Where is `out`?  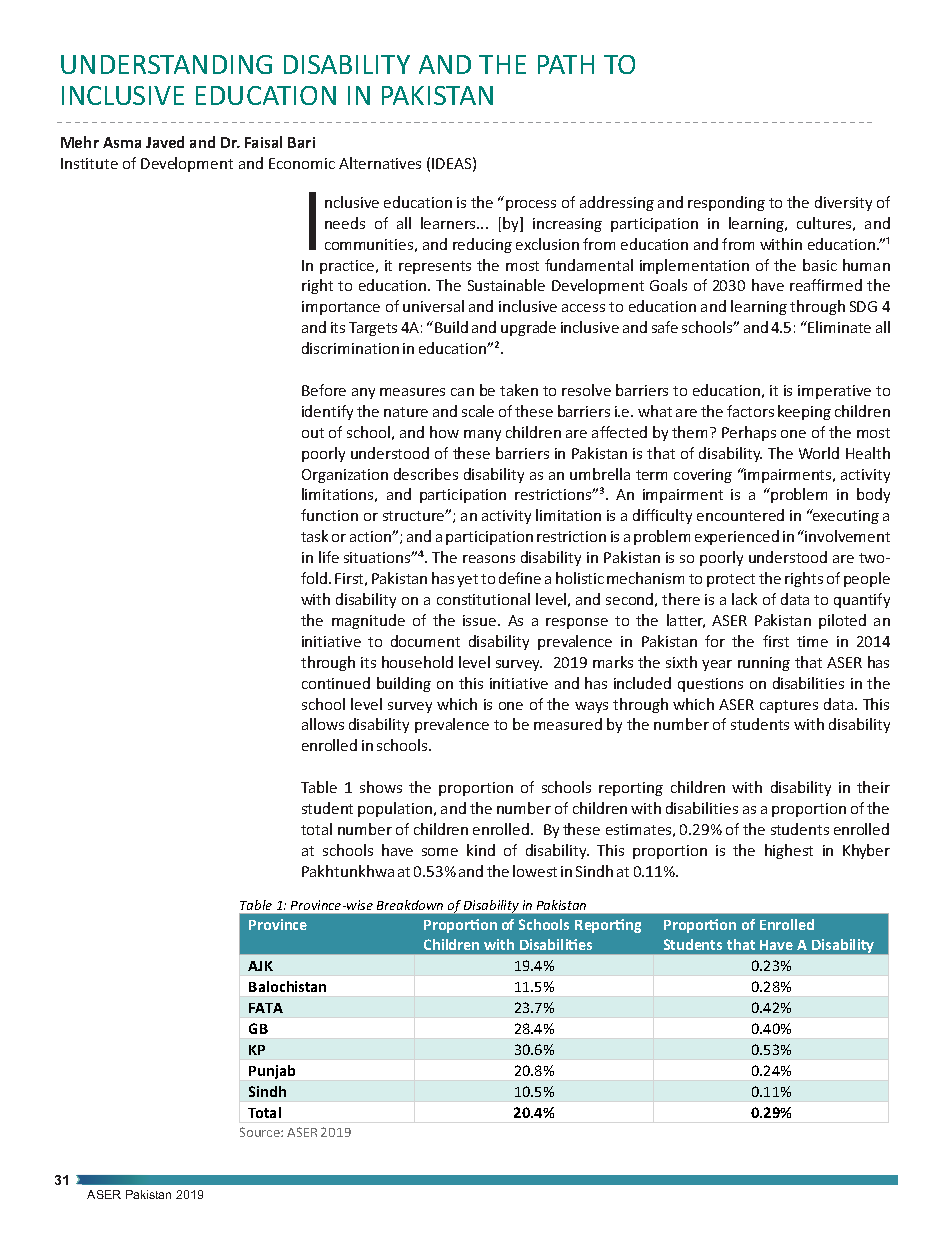
out is located at coordinates (313, 433).
